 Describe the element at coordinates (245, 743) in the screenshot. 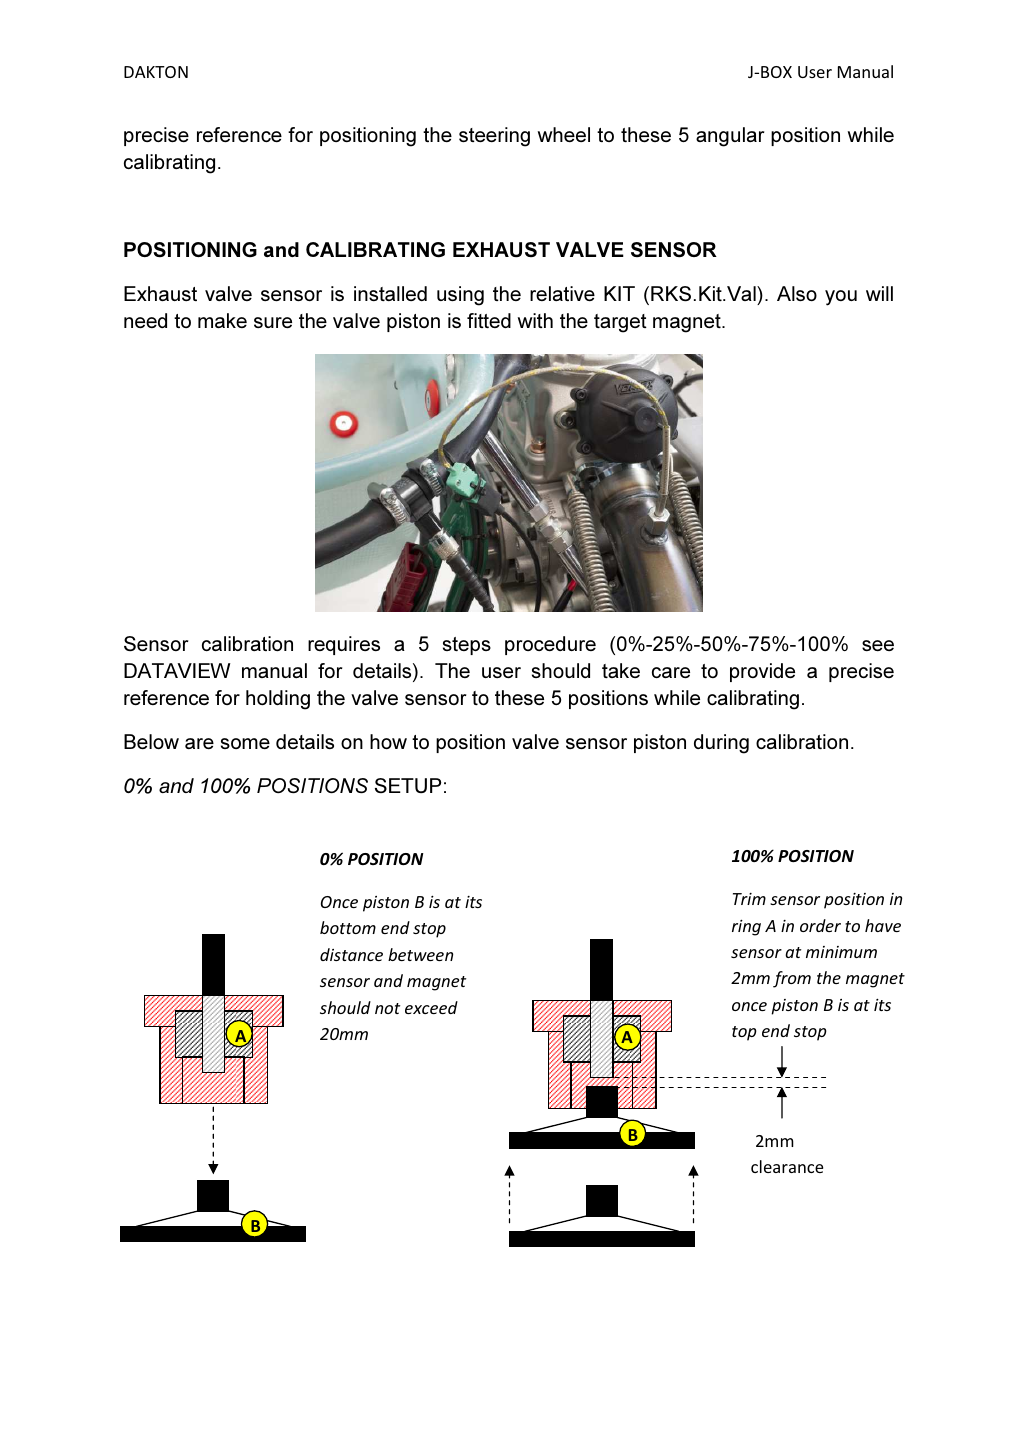

I see `some` at that location.
